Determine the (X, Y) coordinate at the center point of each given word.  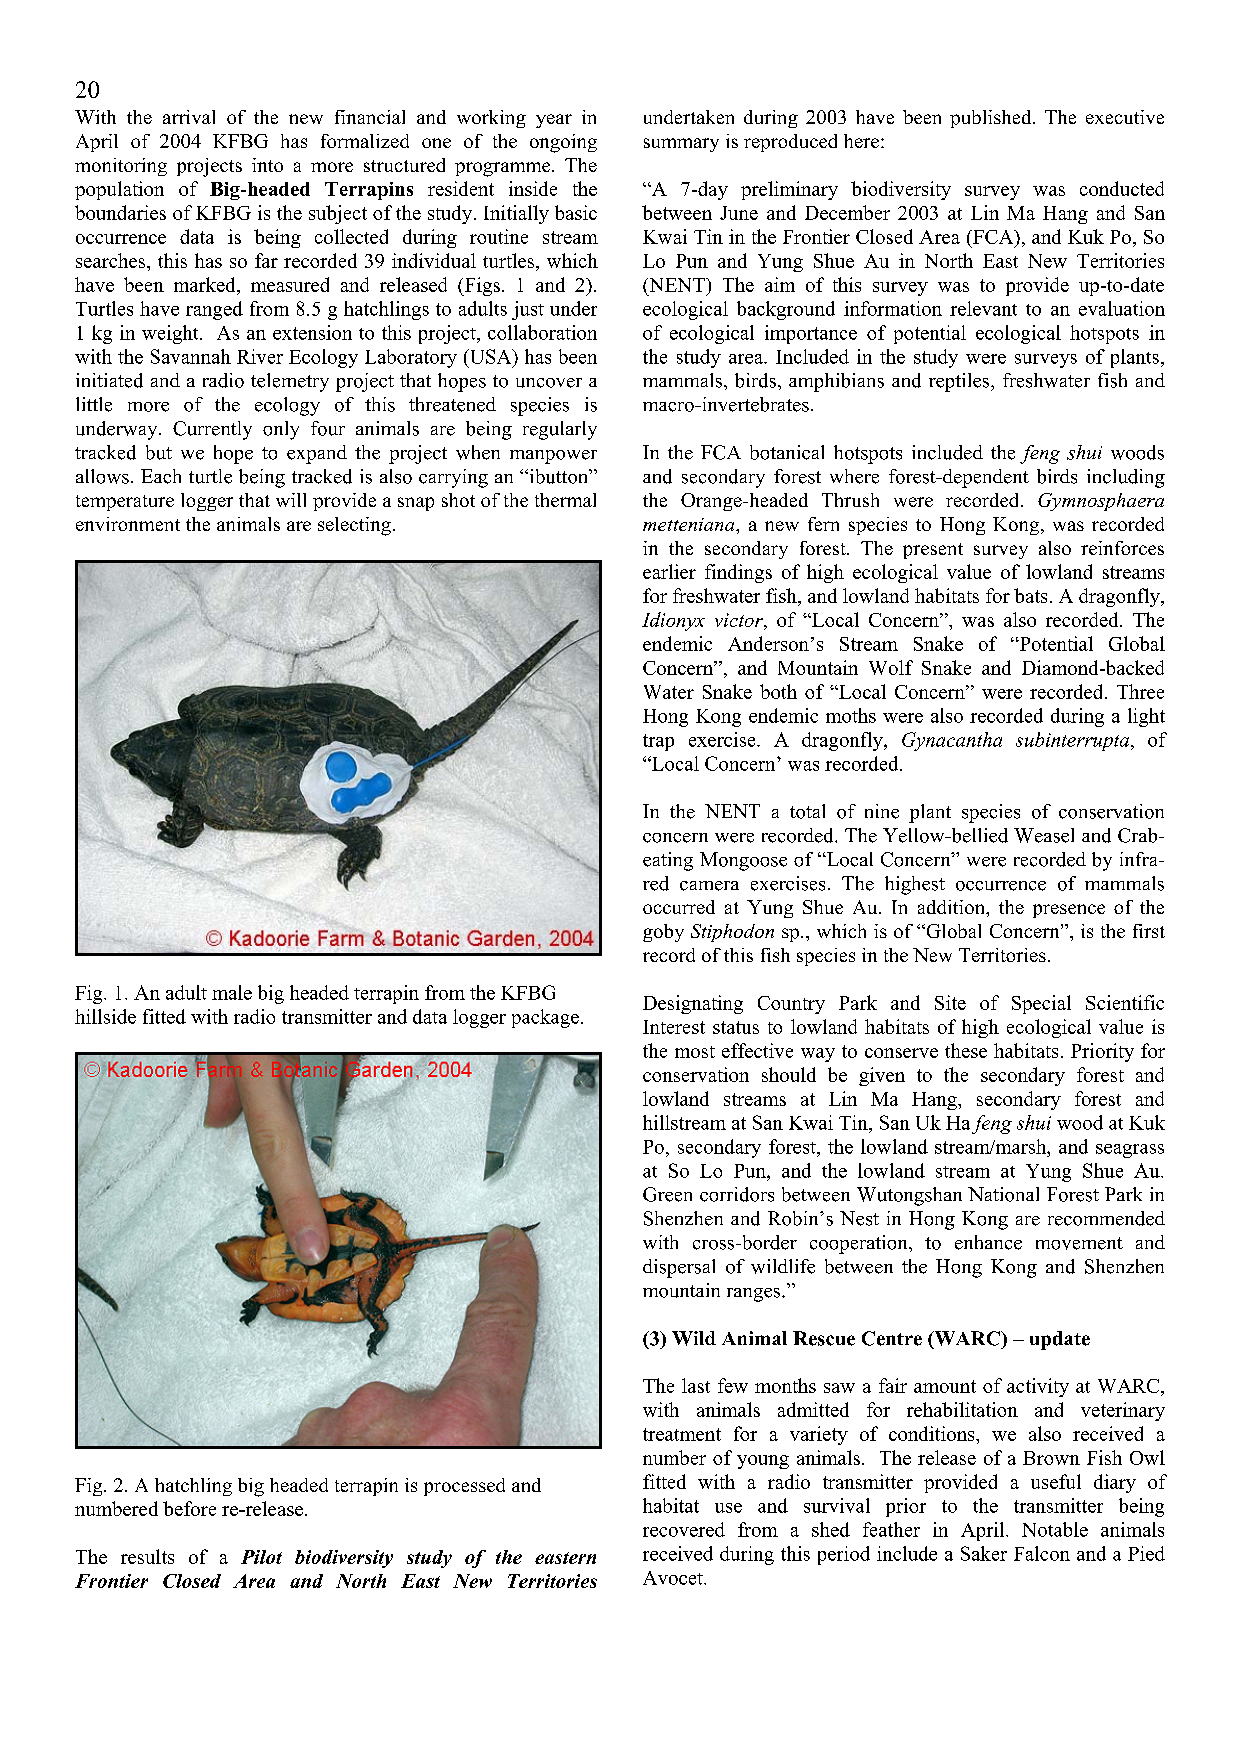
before (189, 1508)
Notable (1055, 1529)
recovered (684, 1529)
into (267, 165)
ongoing (563, 143)
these (966, 1050)
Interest (674, 1027)
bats (1030, 595)
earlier (669, 571)
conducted (1122, 188)
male (232, 992)
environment (128, 524)
